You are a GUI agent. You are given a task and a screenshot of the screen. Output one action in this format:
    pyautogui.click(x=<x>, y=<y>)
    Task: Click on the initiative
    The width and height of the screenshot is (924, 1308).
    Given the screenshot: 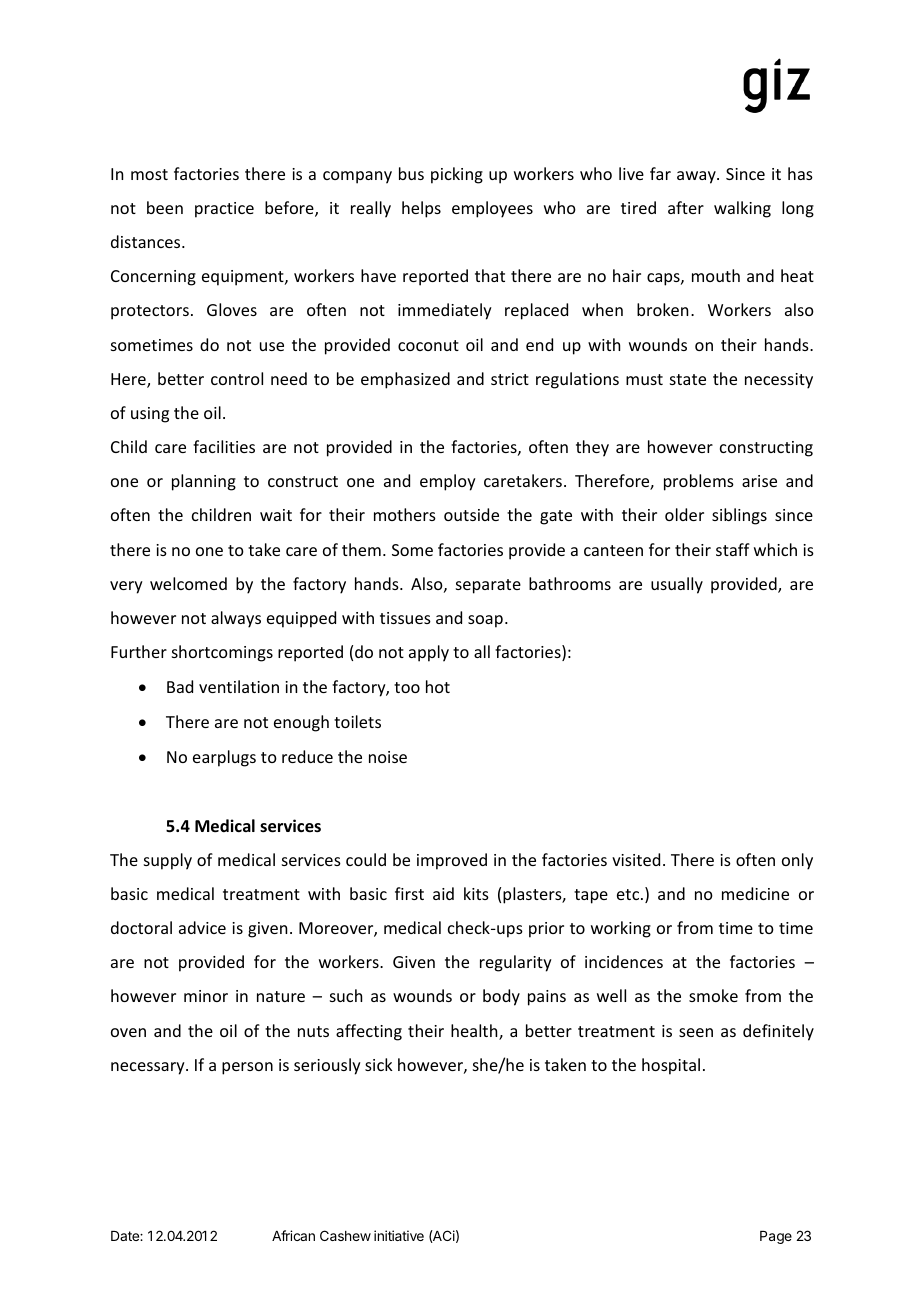 What is the action you would take?
    pyautogui.click(x=399, y=1235)
